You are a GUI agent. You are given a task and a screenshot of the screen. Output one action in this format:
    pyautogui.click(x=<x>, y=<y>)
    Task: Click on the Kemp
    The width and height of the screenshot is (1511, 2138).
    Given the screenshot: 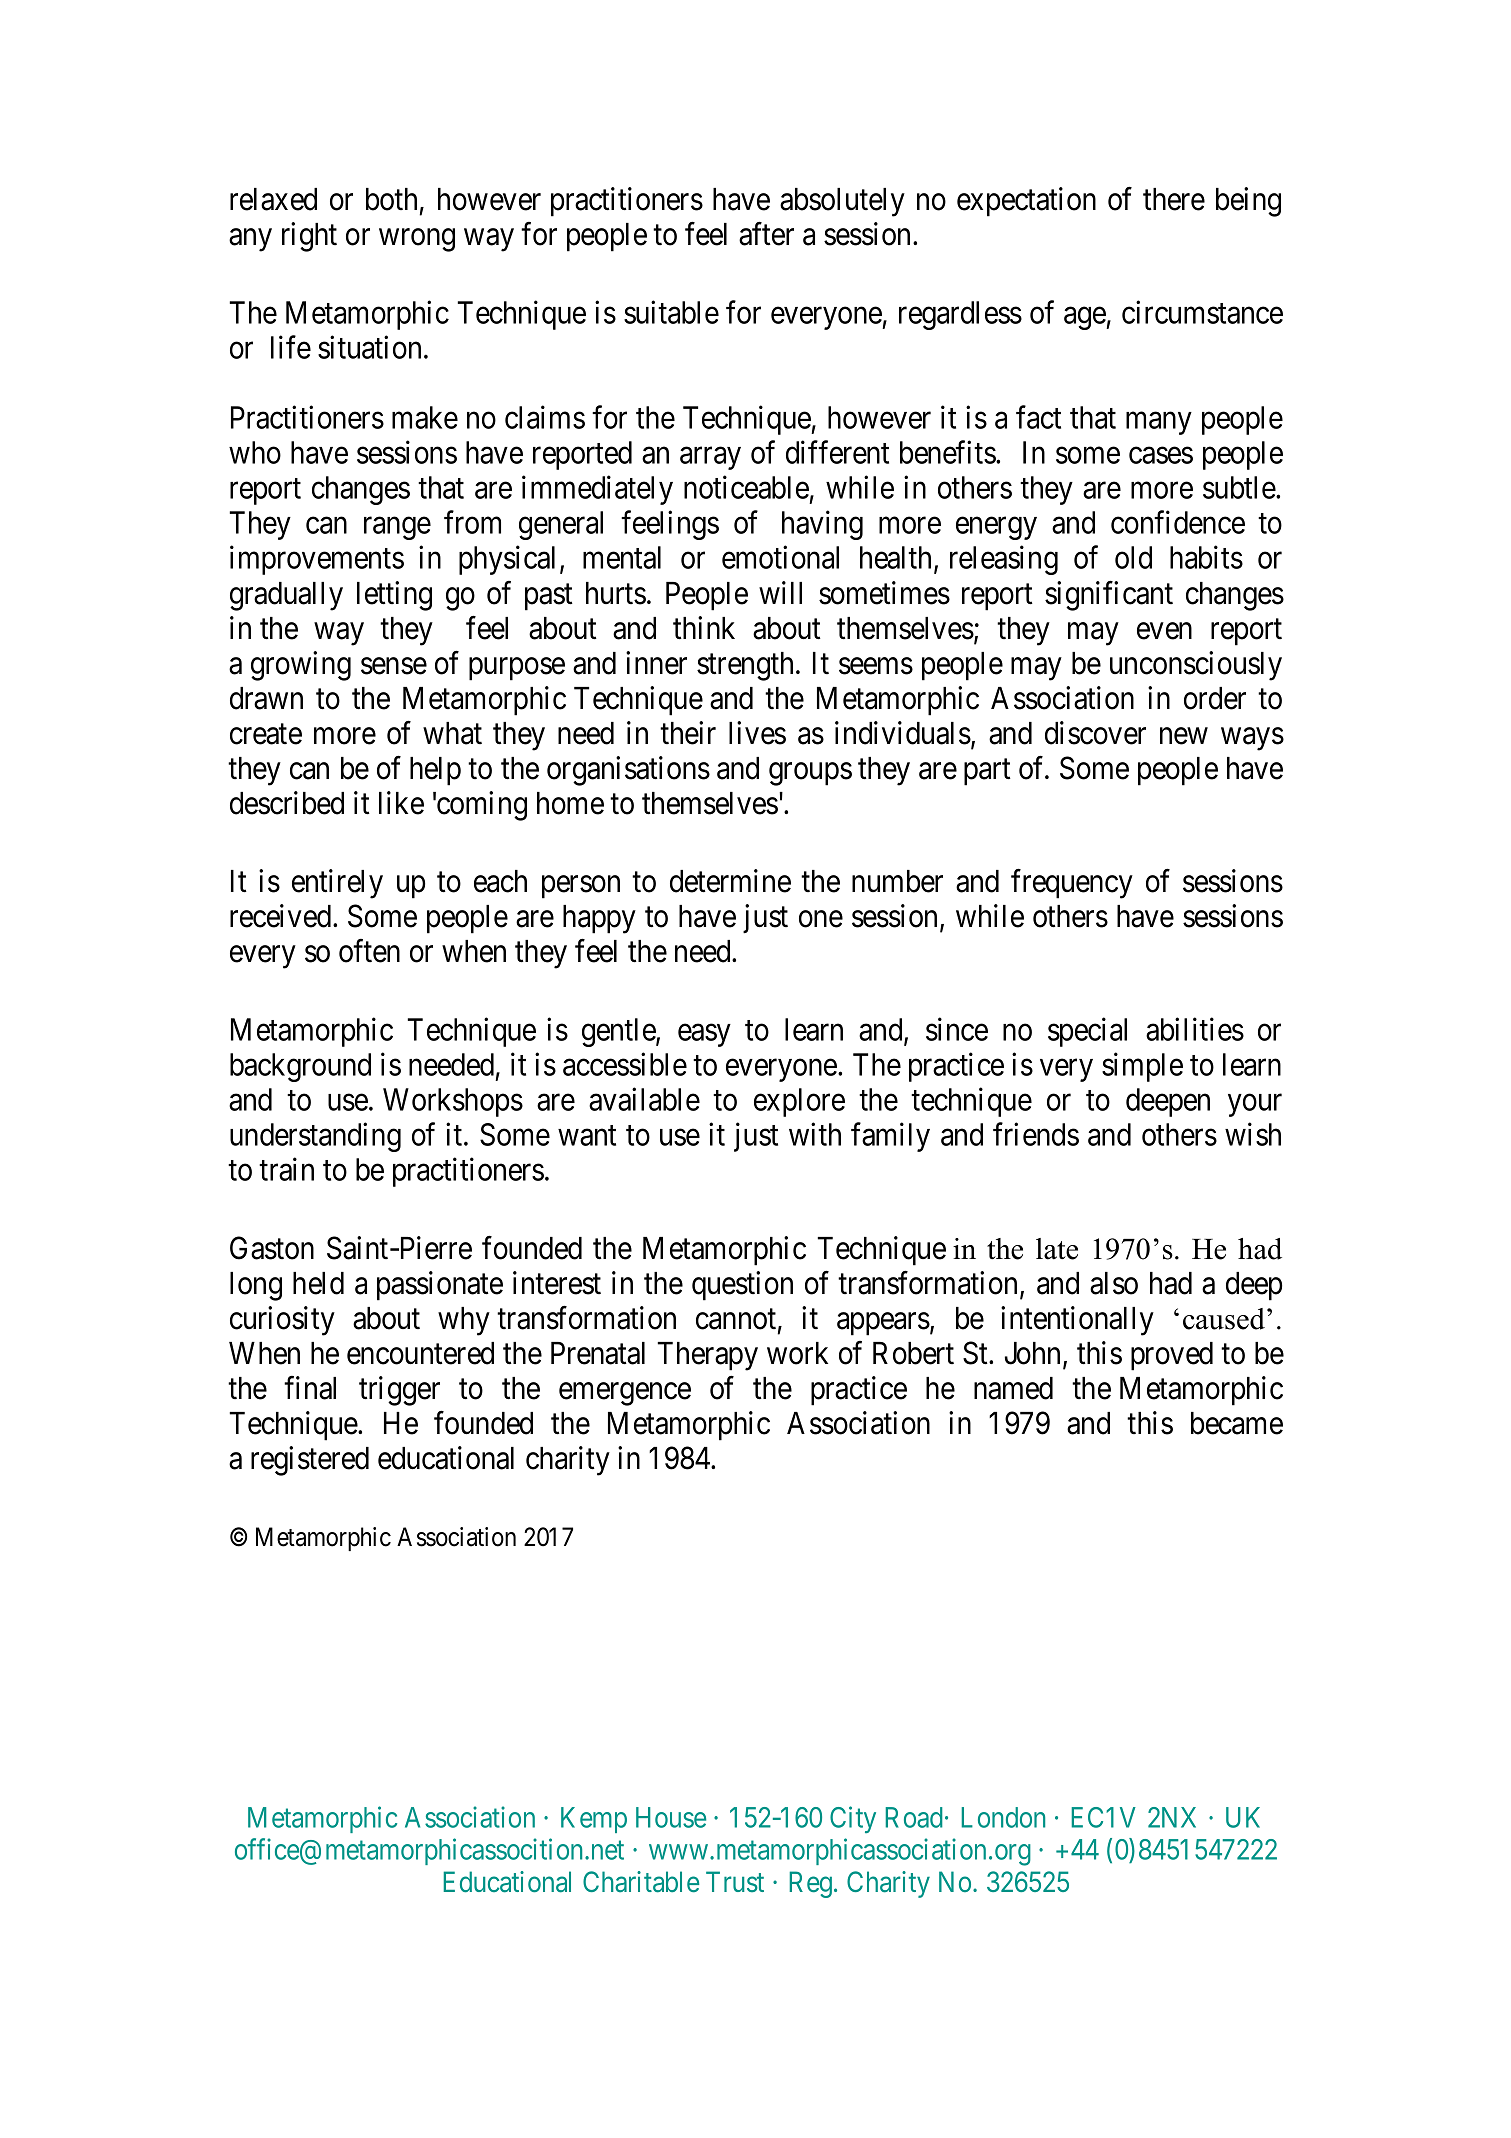 What is the action you would take?
    pyautogui.click(x=594, y=1820)
